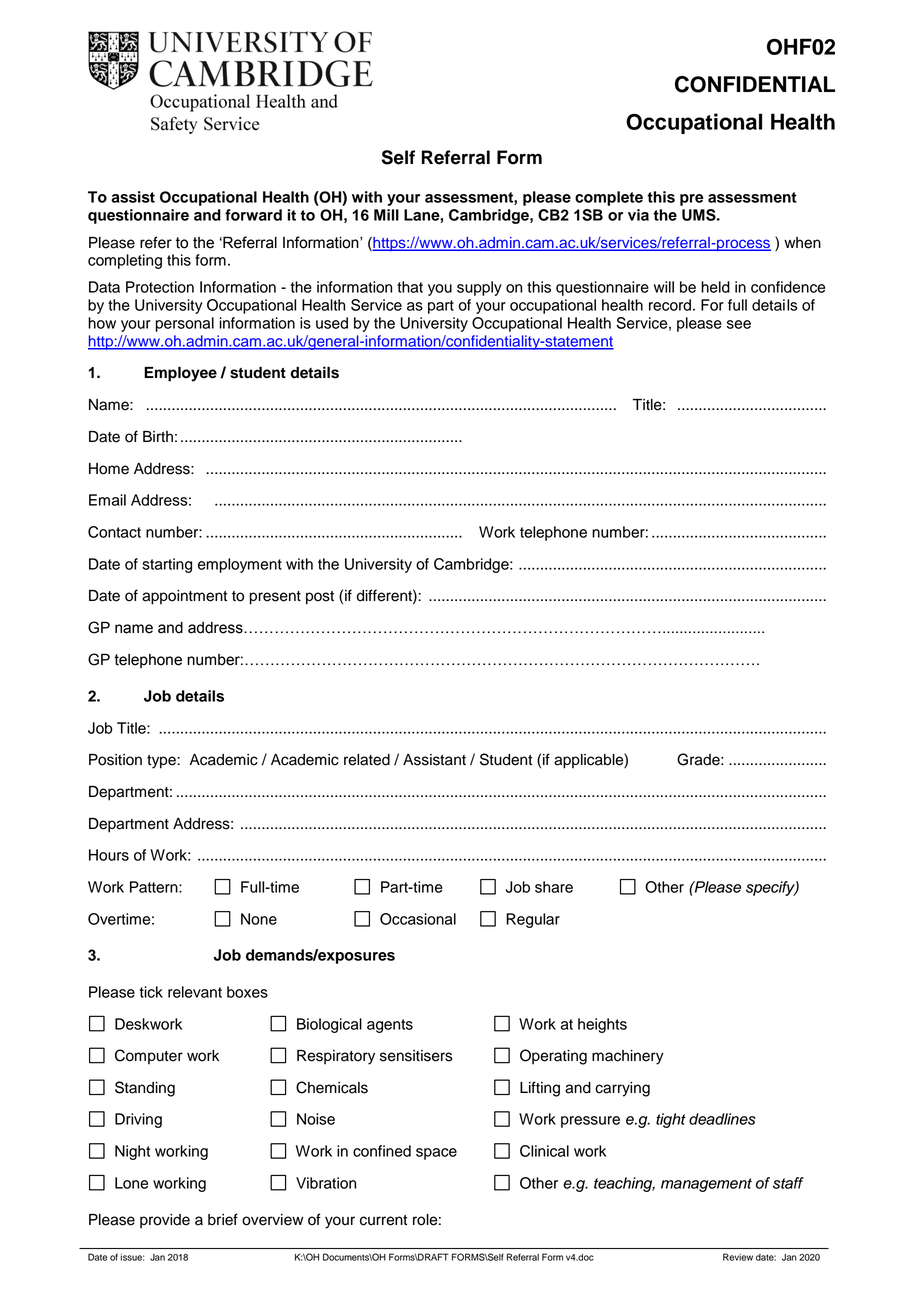 The height and width of the screenshot is (1308, 924). What do you see at coordinates (554, 887) in the screenshot?
I see `share` at bounding box center [554, 887].
